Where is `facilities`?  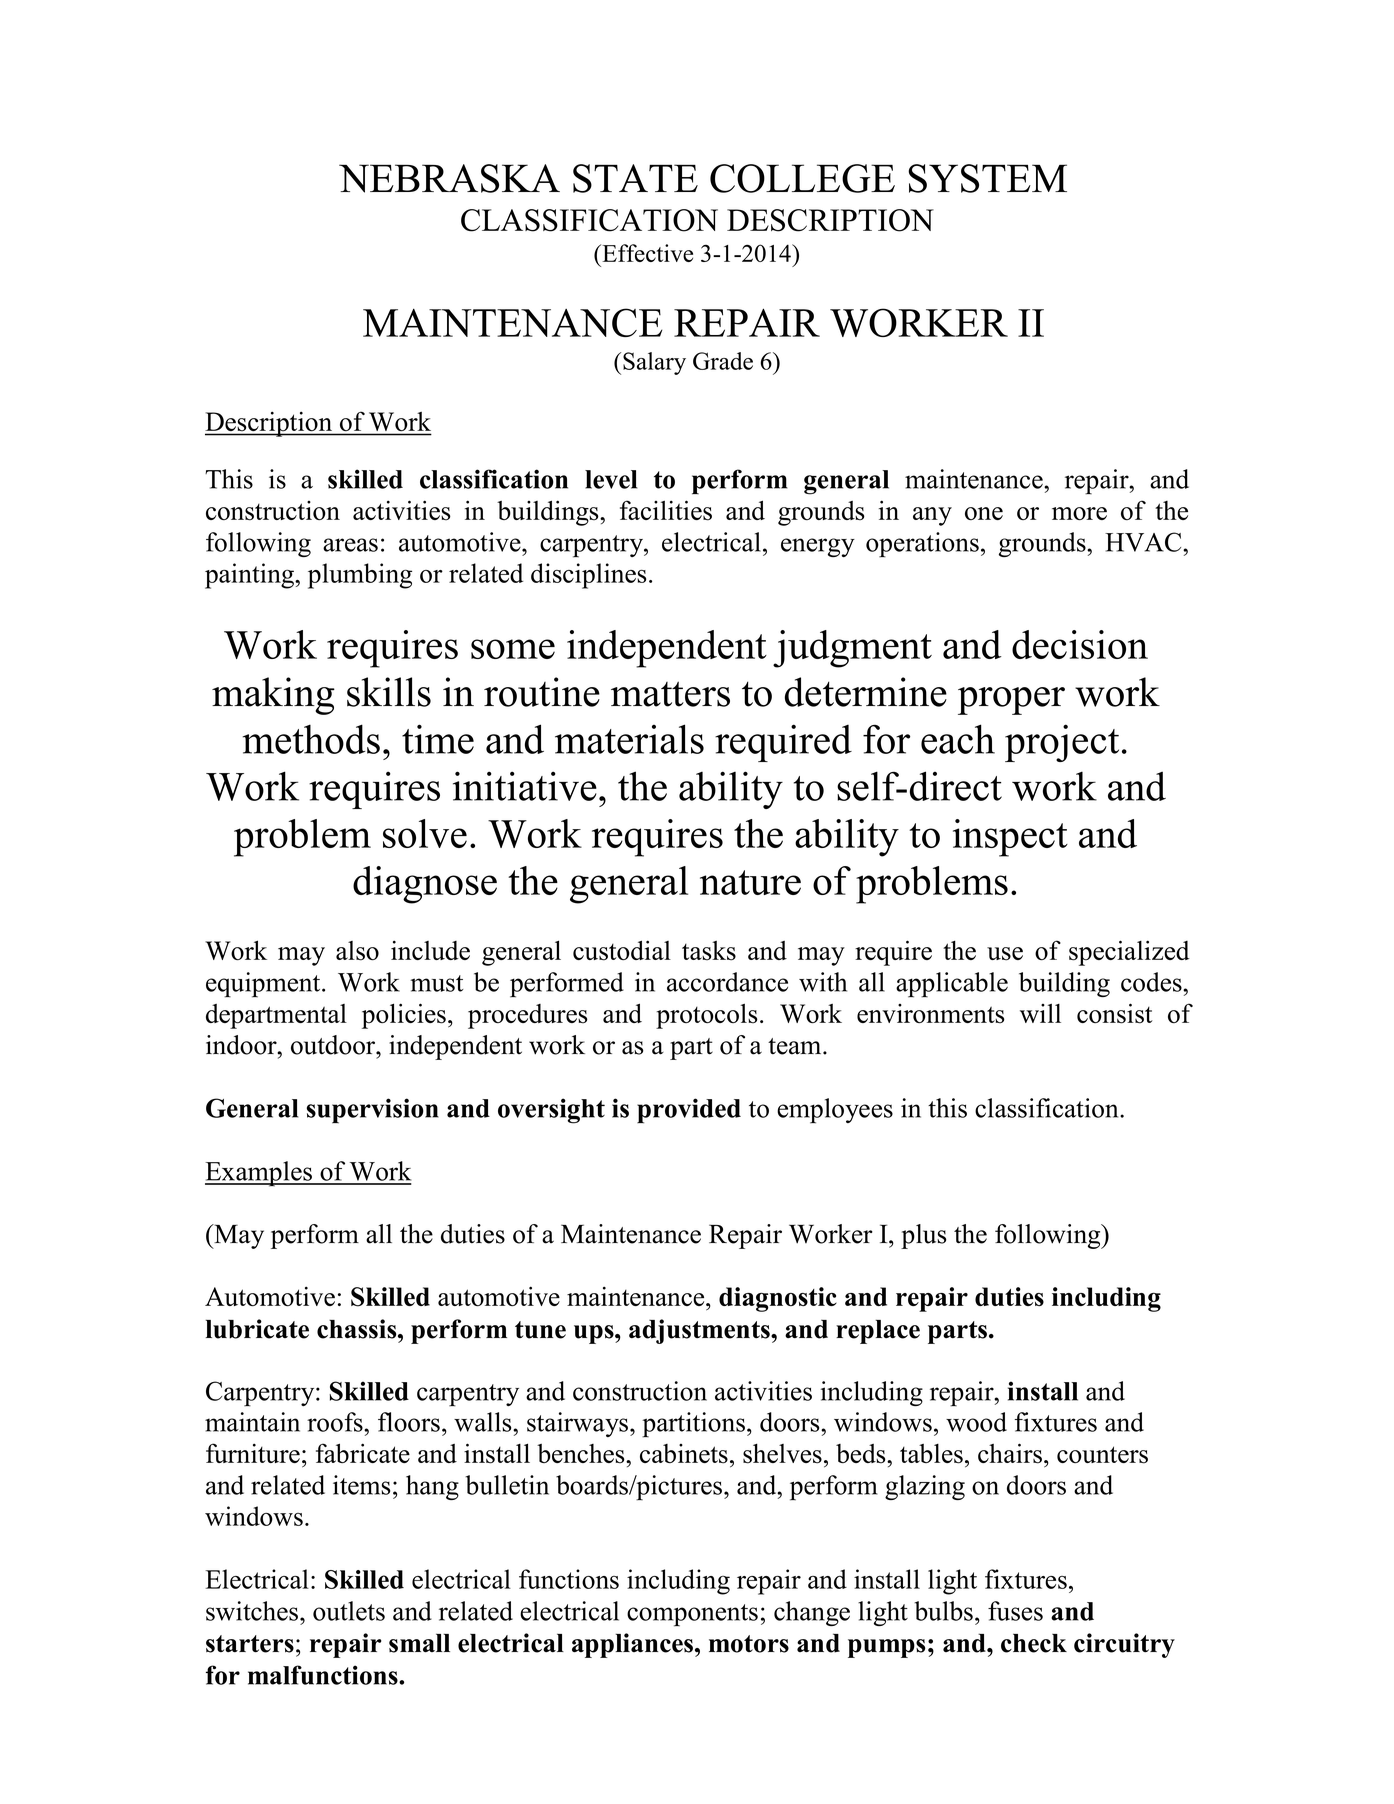
facilities is located at coordinates (666, 510).
